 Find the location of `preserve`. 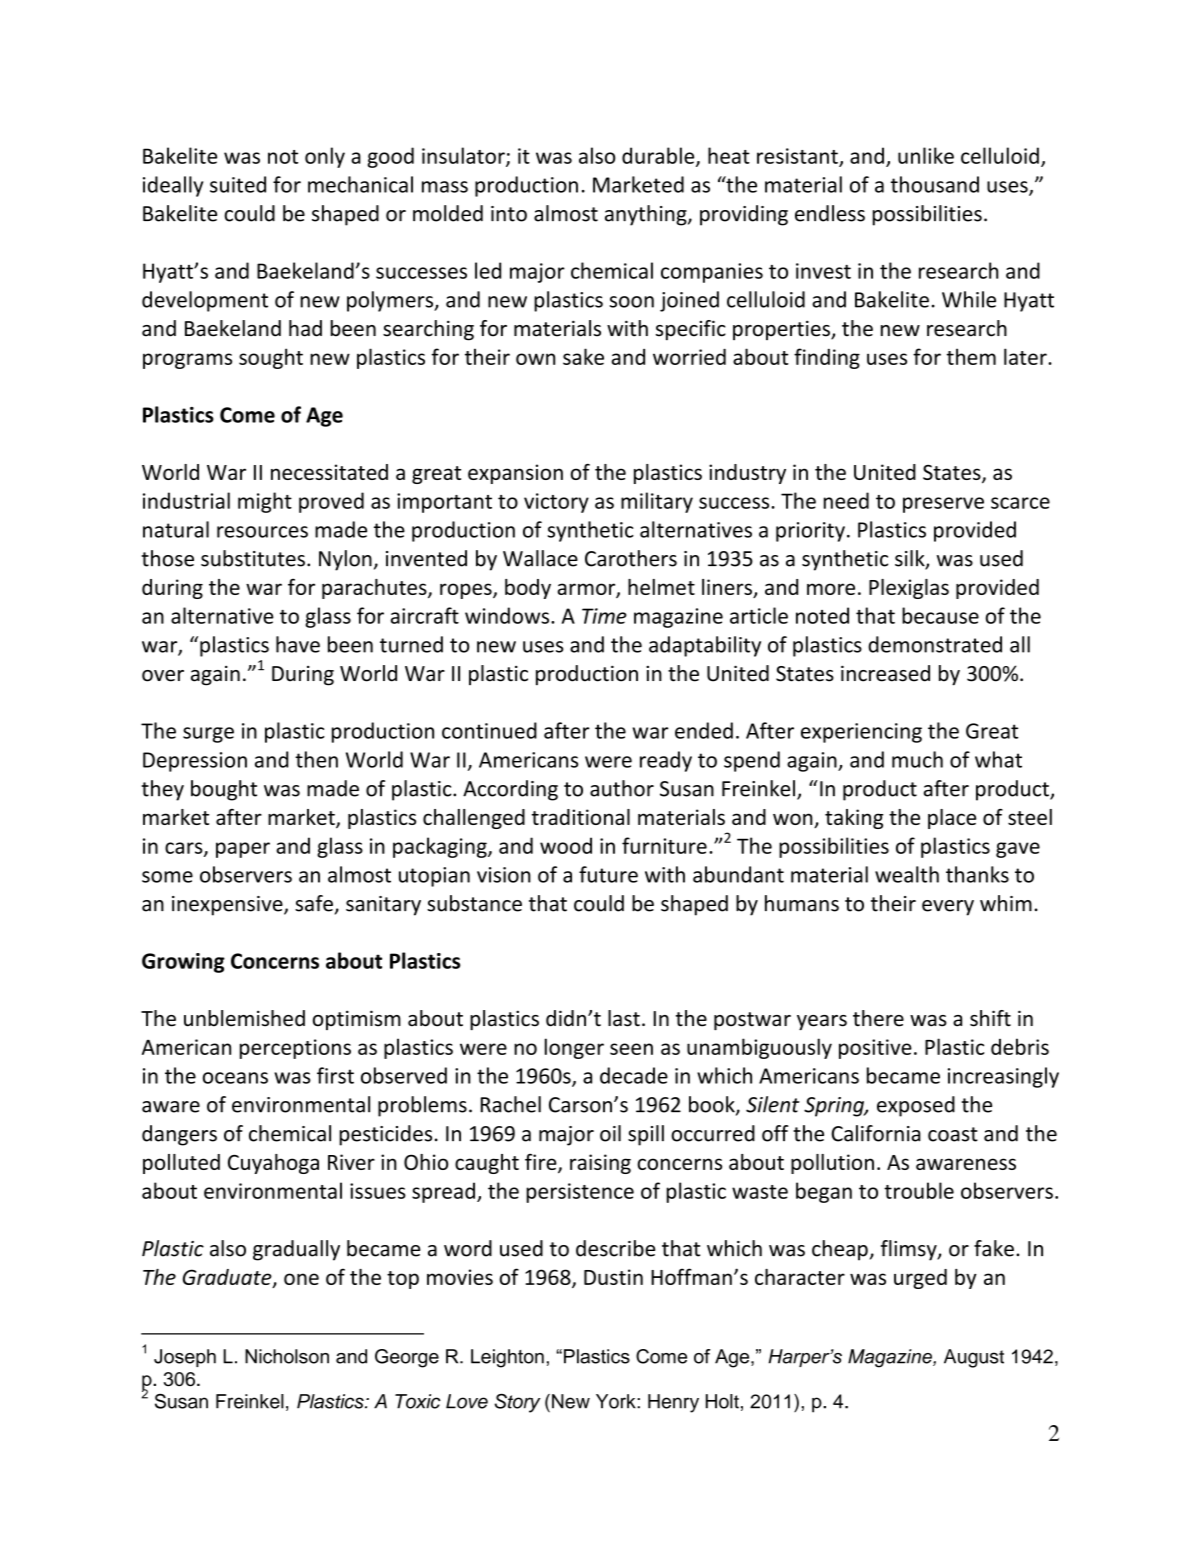

preserve is located at coordinates (943, 505).
